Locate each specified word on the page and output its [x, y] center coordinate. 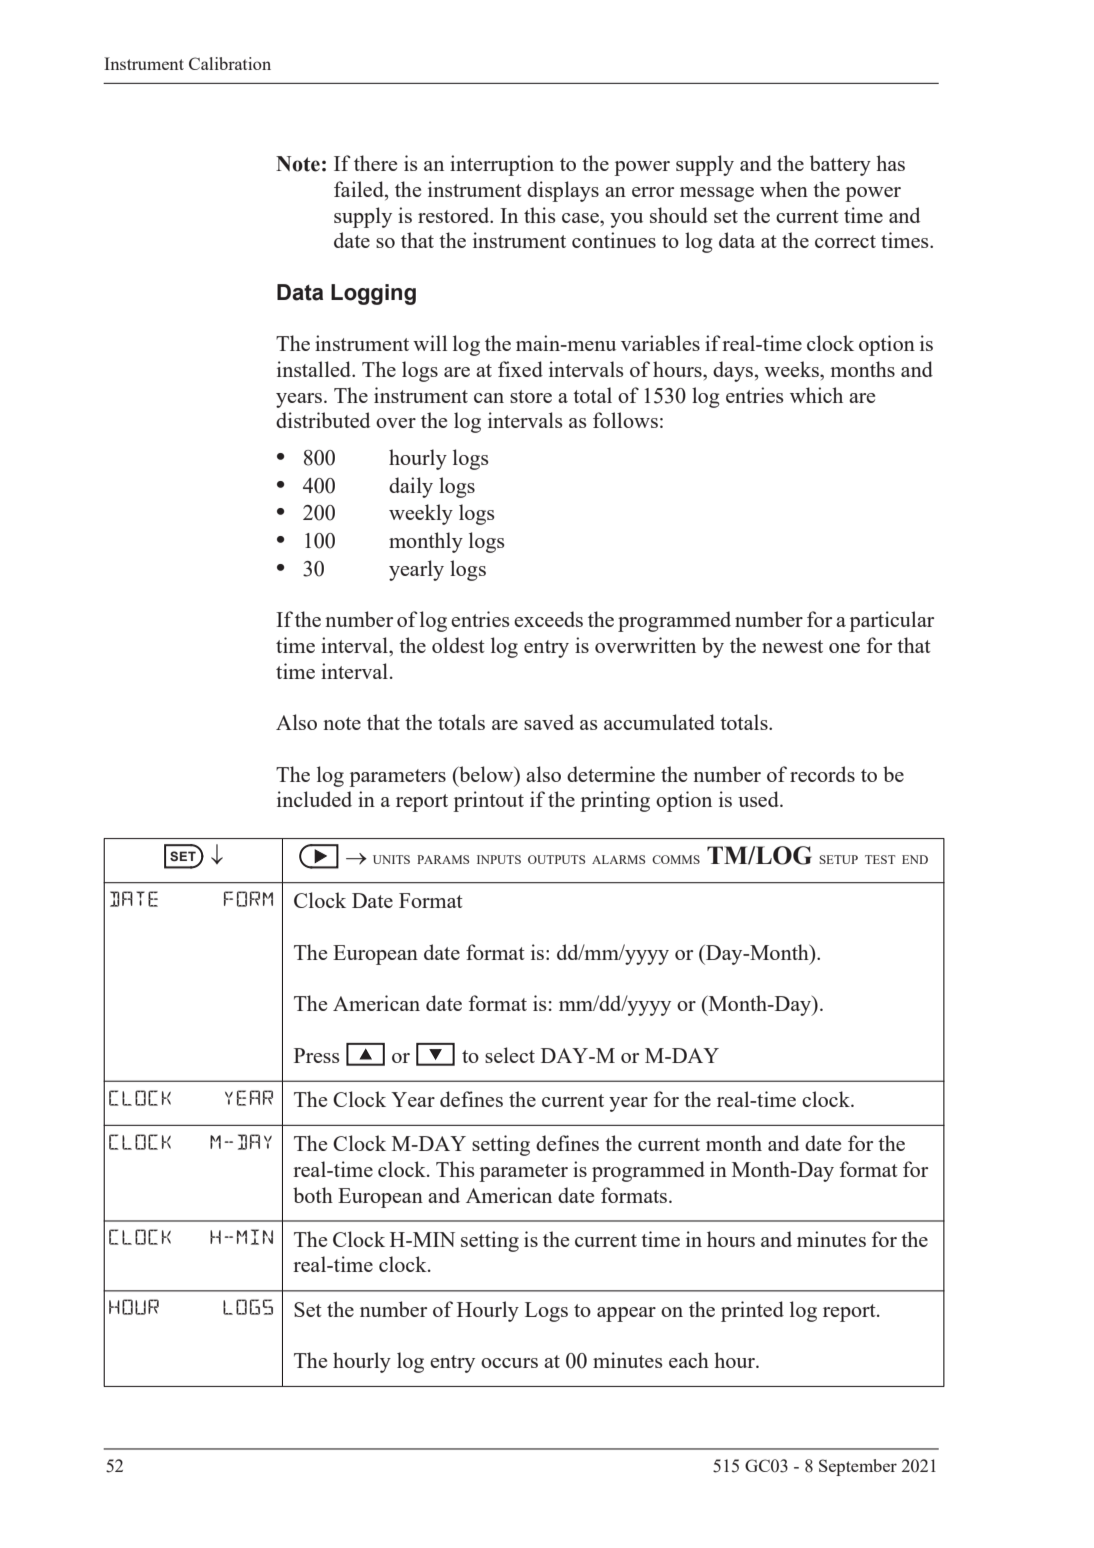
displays [563, 191]
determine [611, 774]
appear [626, 1314]
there [375, 163]
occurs [509, 1363]
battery [840, 165]
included [314, 799]
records [822, 774]
